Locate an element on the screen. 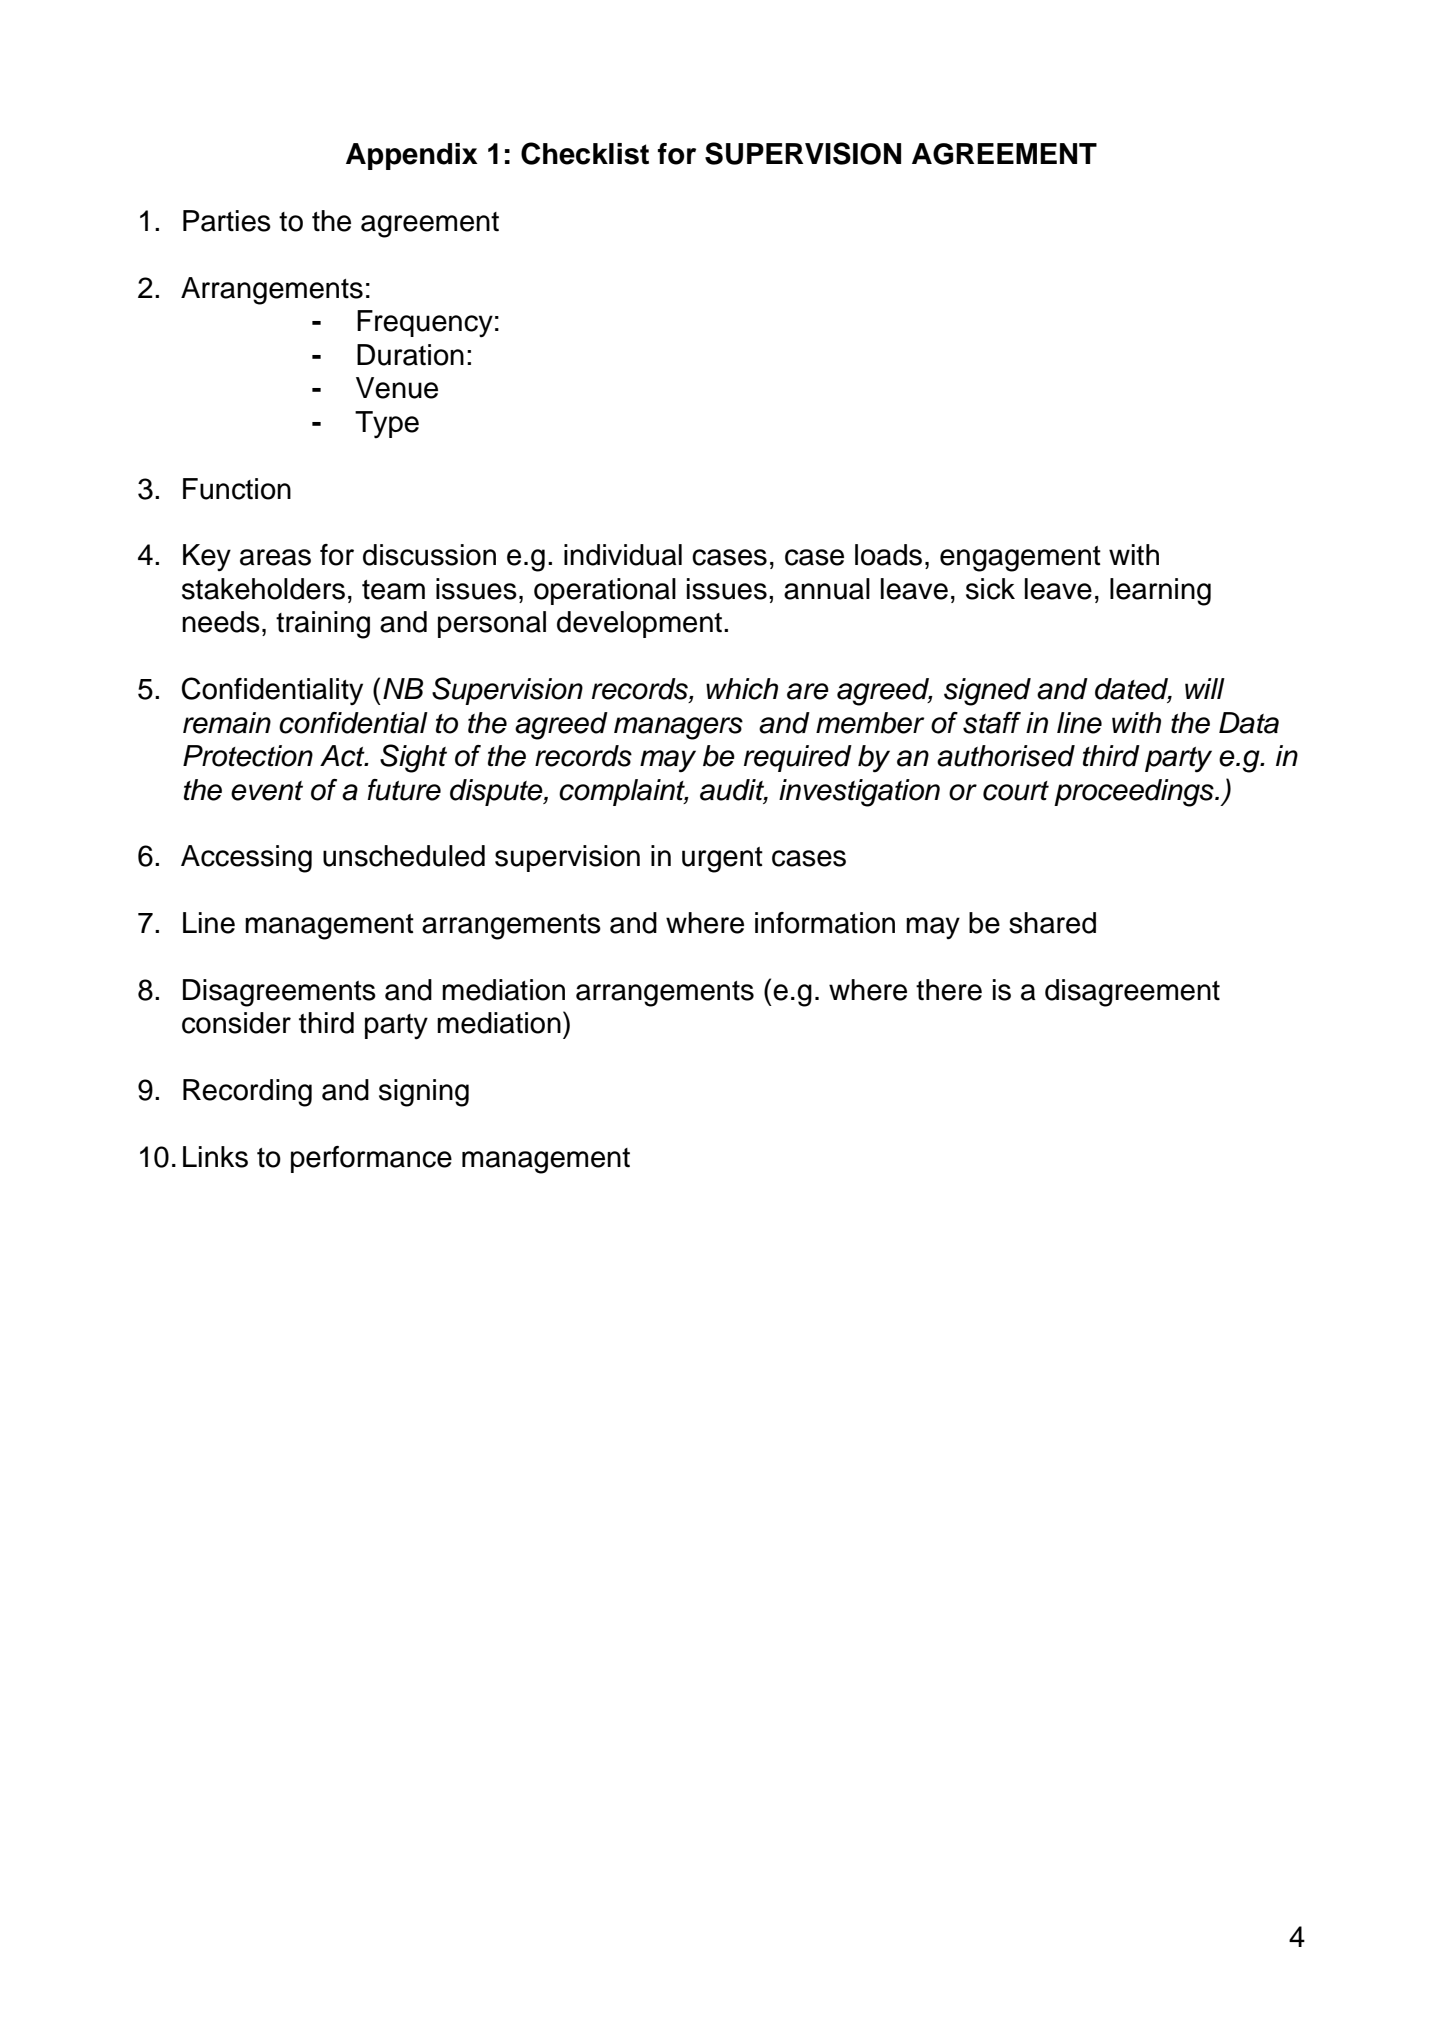 Image resolution: width=1442 pixels, height=2040 pixels. there is located at coordinates (949, 990).
